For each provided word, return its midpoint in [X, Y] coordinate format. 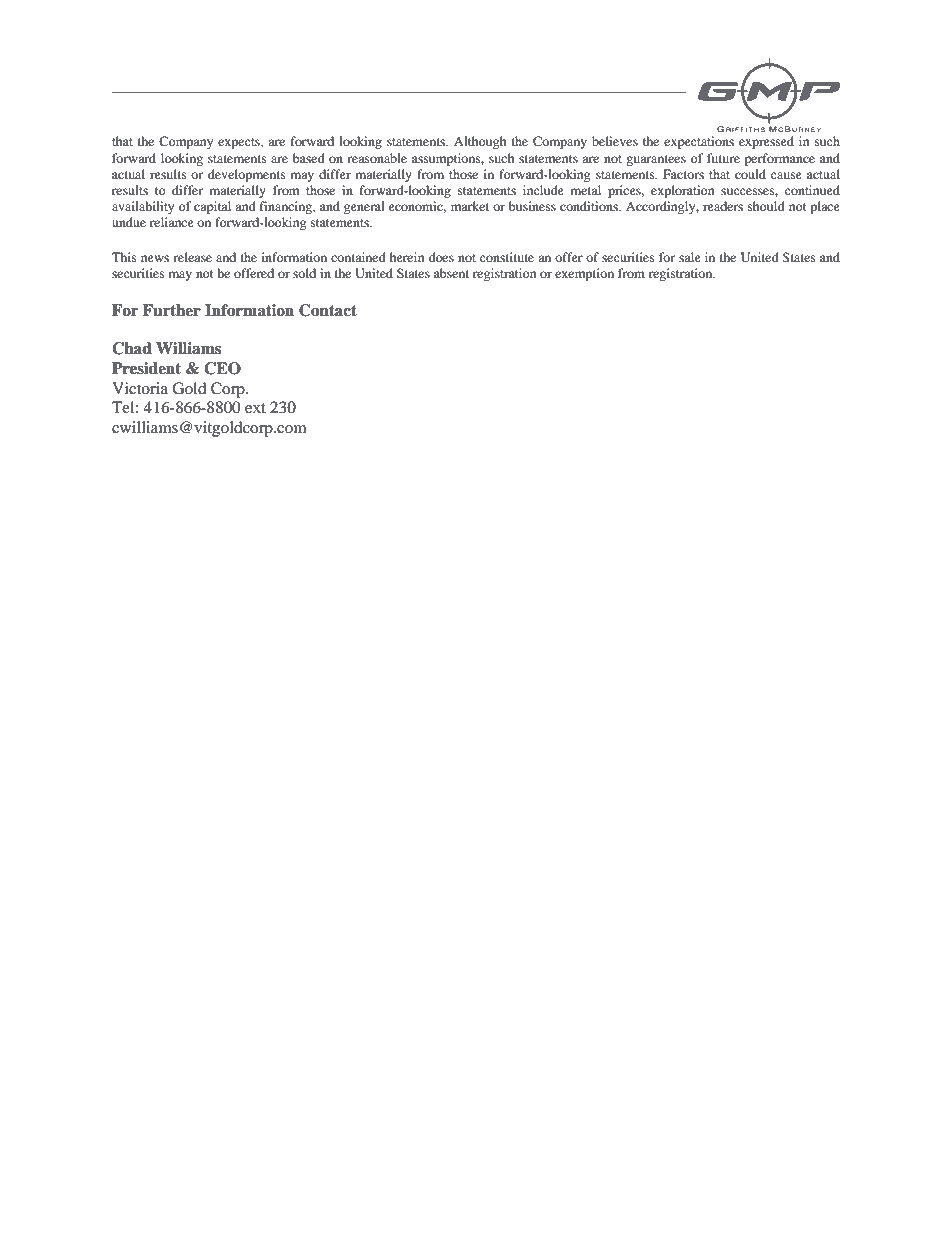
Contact [328, 310]
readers [723, 206]
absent [451, 273]
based [309, 158]
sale [690, 257]
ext [255, 408]
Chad [132, 348]
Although [480, 142]
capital [212, 207]
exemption [584, 274]
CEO [222, 368]
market [470, 206]
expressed [766, 142]
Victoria [140, 388]
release [192, 257]
